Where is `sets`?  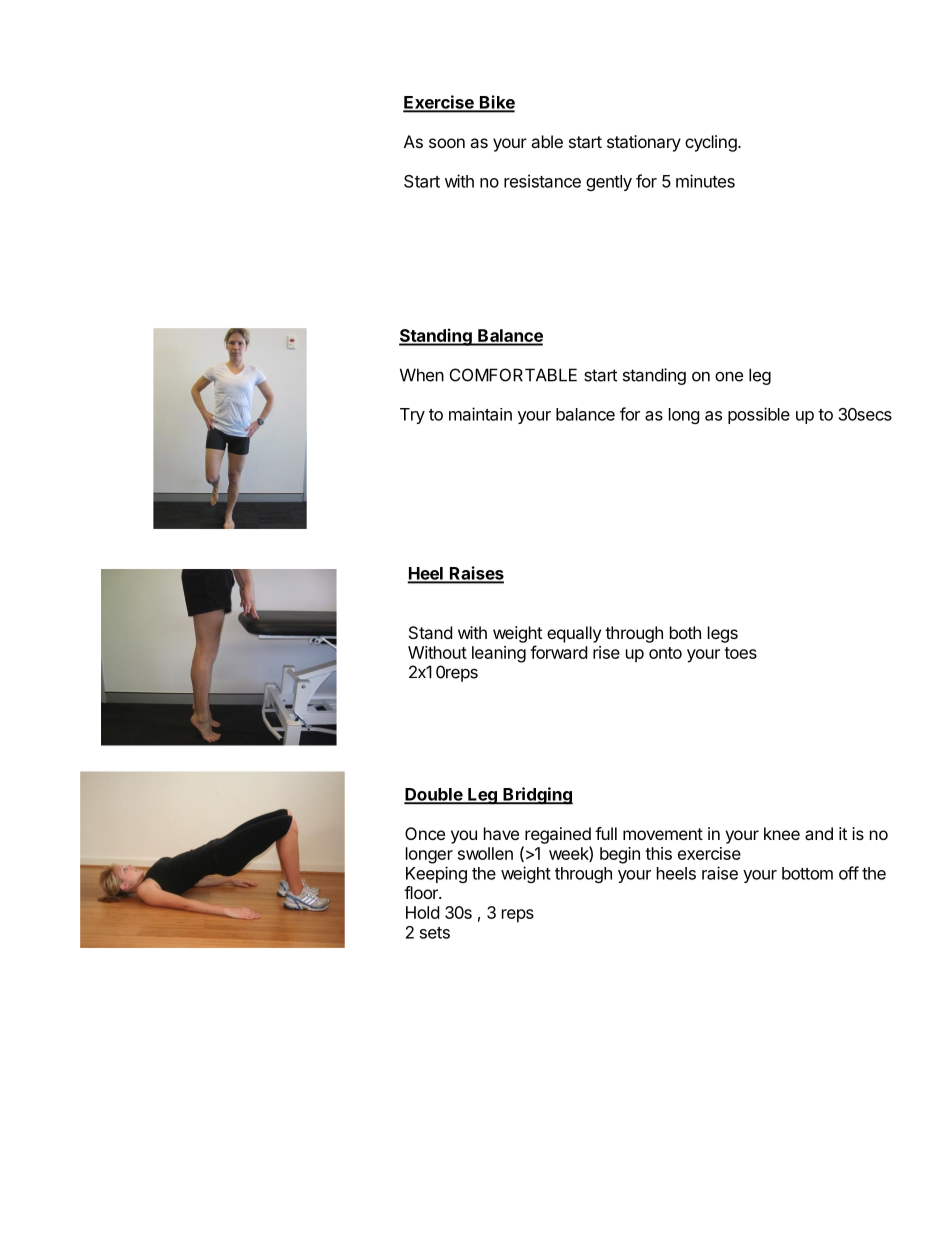
sets is located at coordinates (435, 933).
